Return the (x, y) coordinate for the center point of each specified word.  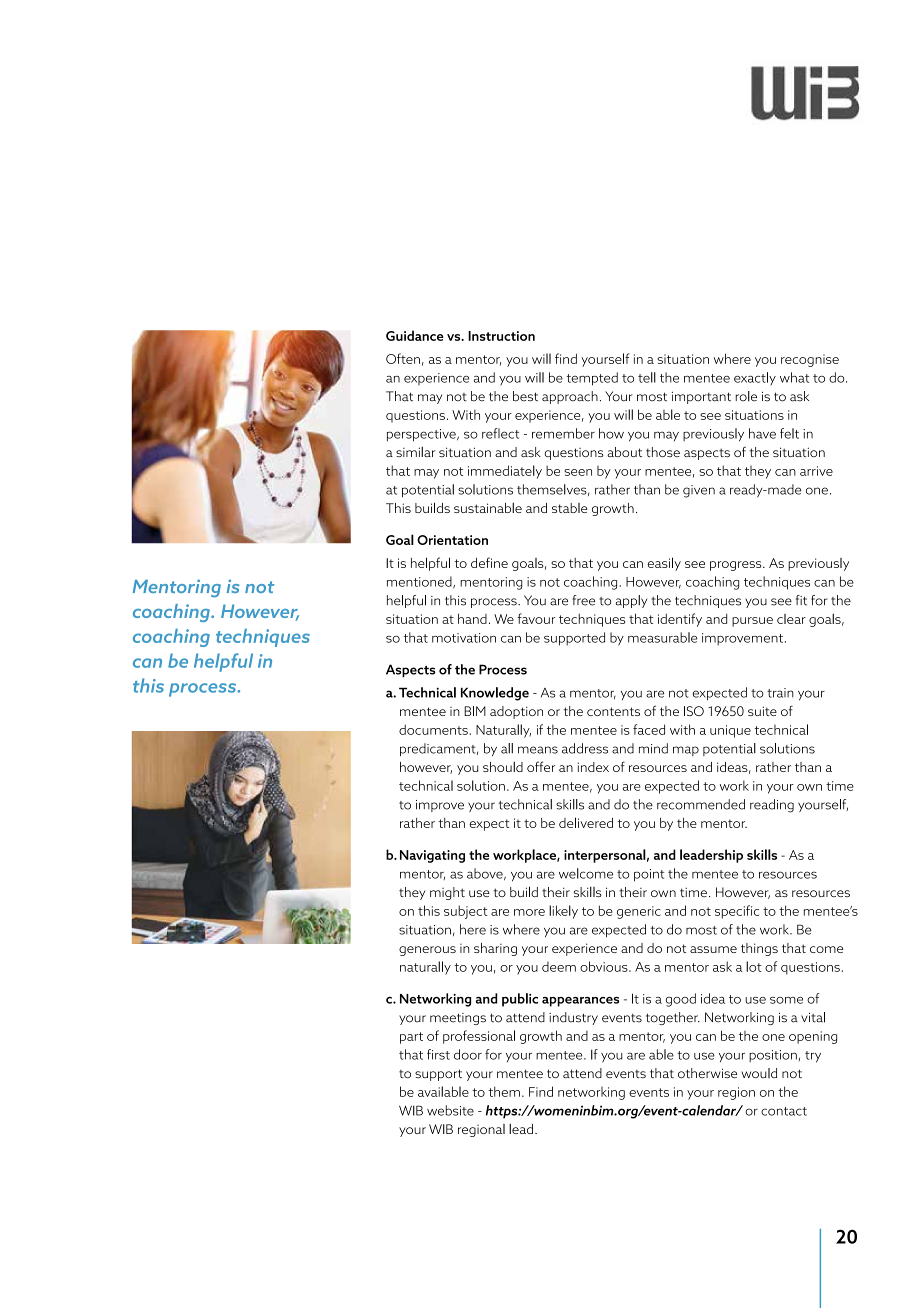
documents (434, 729)
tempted (592, 379)
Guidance (415, 335)
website (450, 1110)
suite (762, 711)
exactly (755, 378)
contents (613, 711)
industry (573, 1018)
